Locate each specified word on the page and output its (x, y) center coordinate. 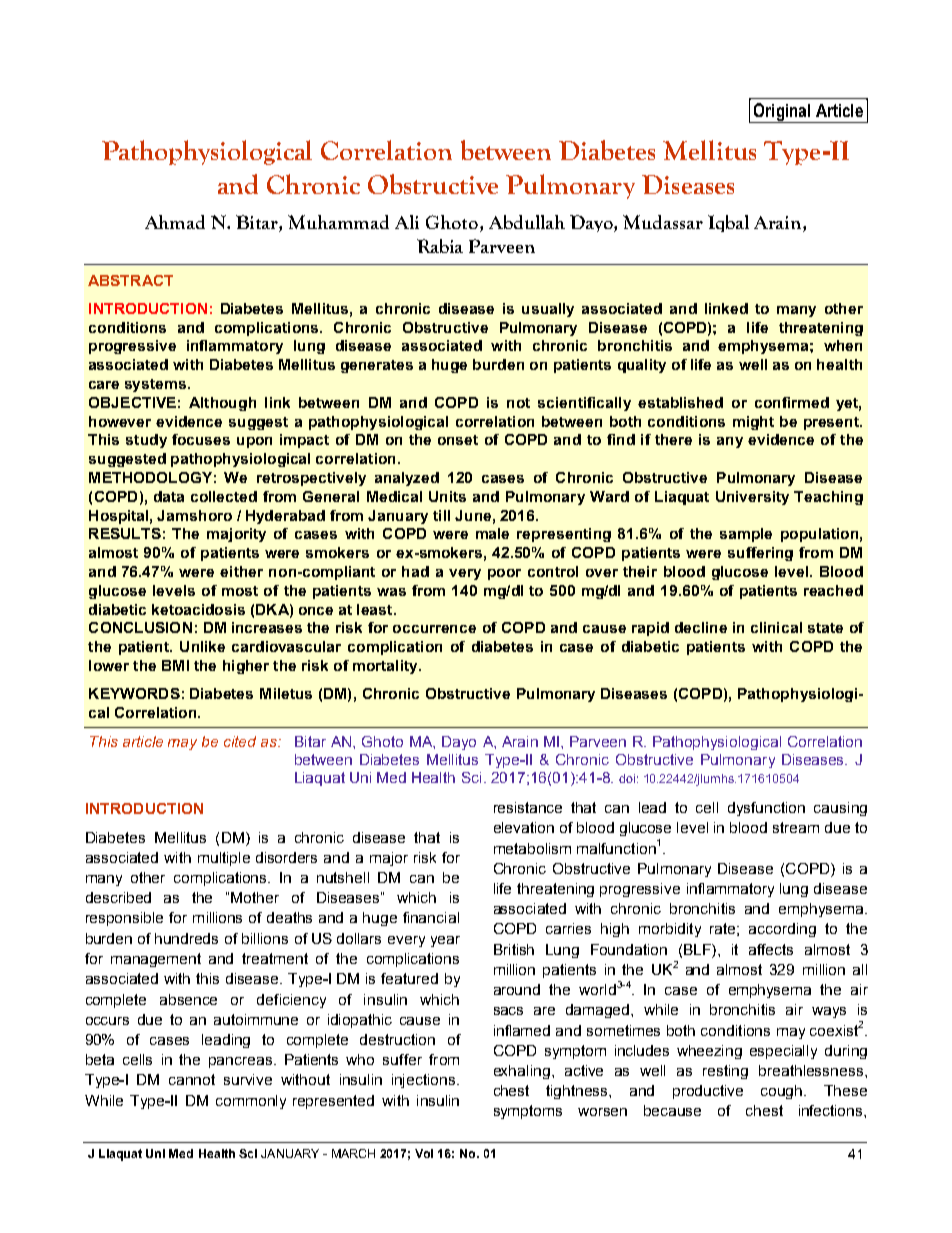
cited (240, 741)
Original (782, 113)
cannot (192, 1079)
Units (447, 496)
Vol (424, 1153)
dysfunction (766, 809)
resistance (528, 807)
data (169, 496)
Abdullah (527, 222)
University (752, 498)
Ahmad (175, 222)
